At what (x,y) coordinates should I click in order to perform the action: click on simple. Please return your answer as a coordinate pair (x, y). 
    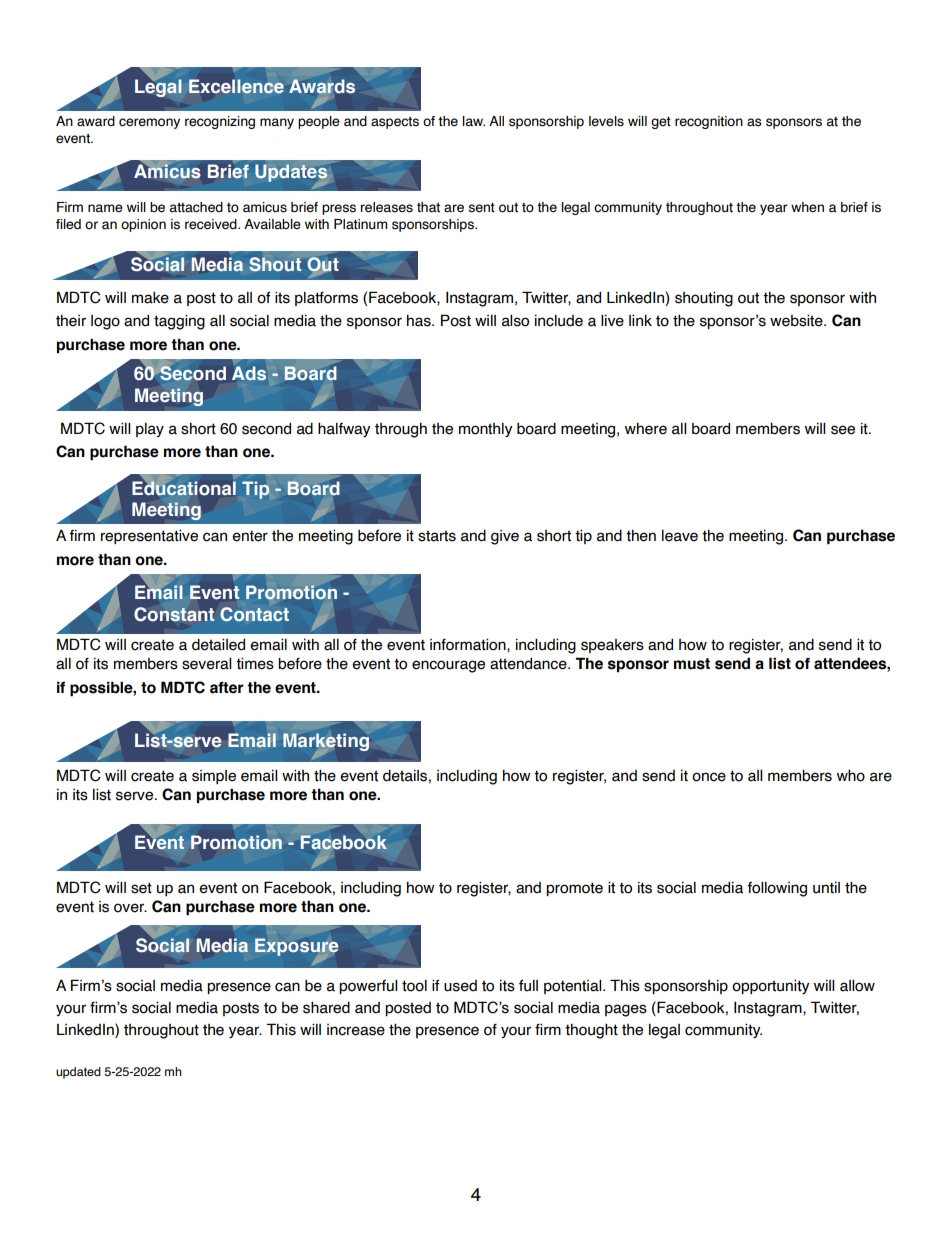
    Looking at the image, I should click on (214, 777).
